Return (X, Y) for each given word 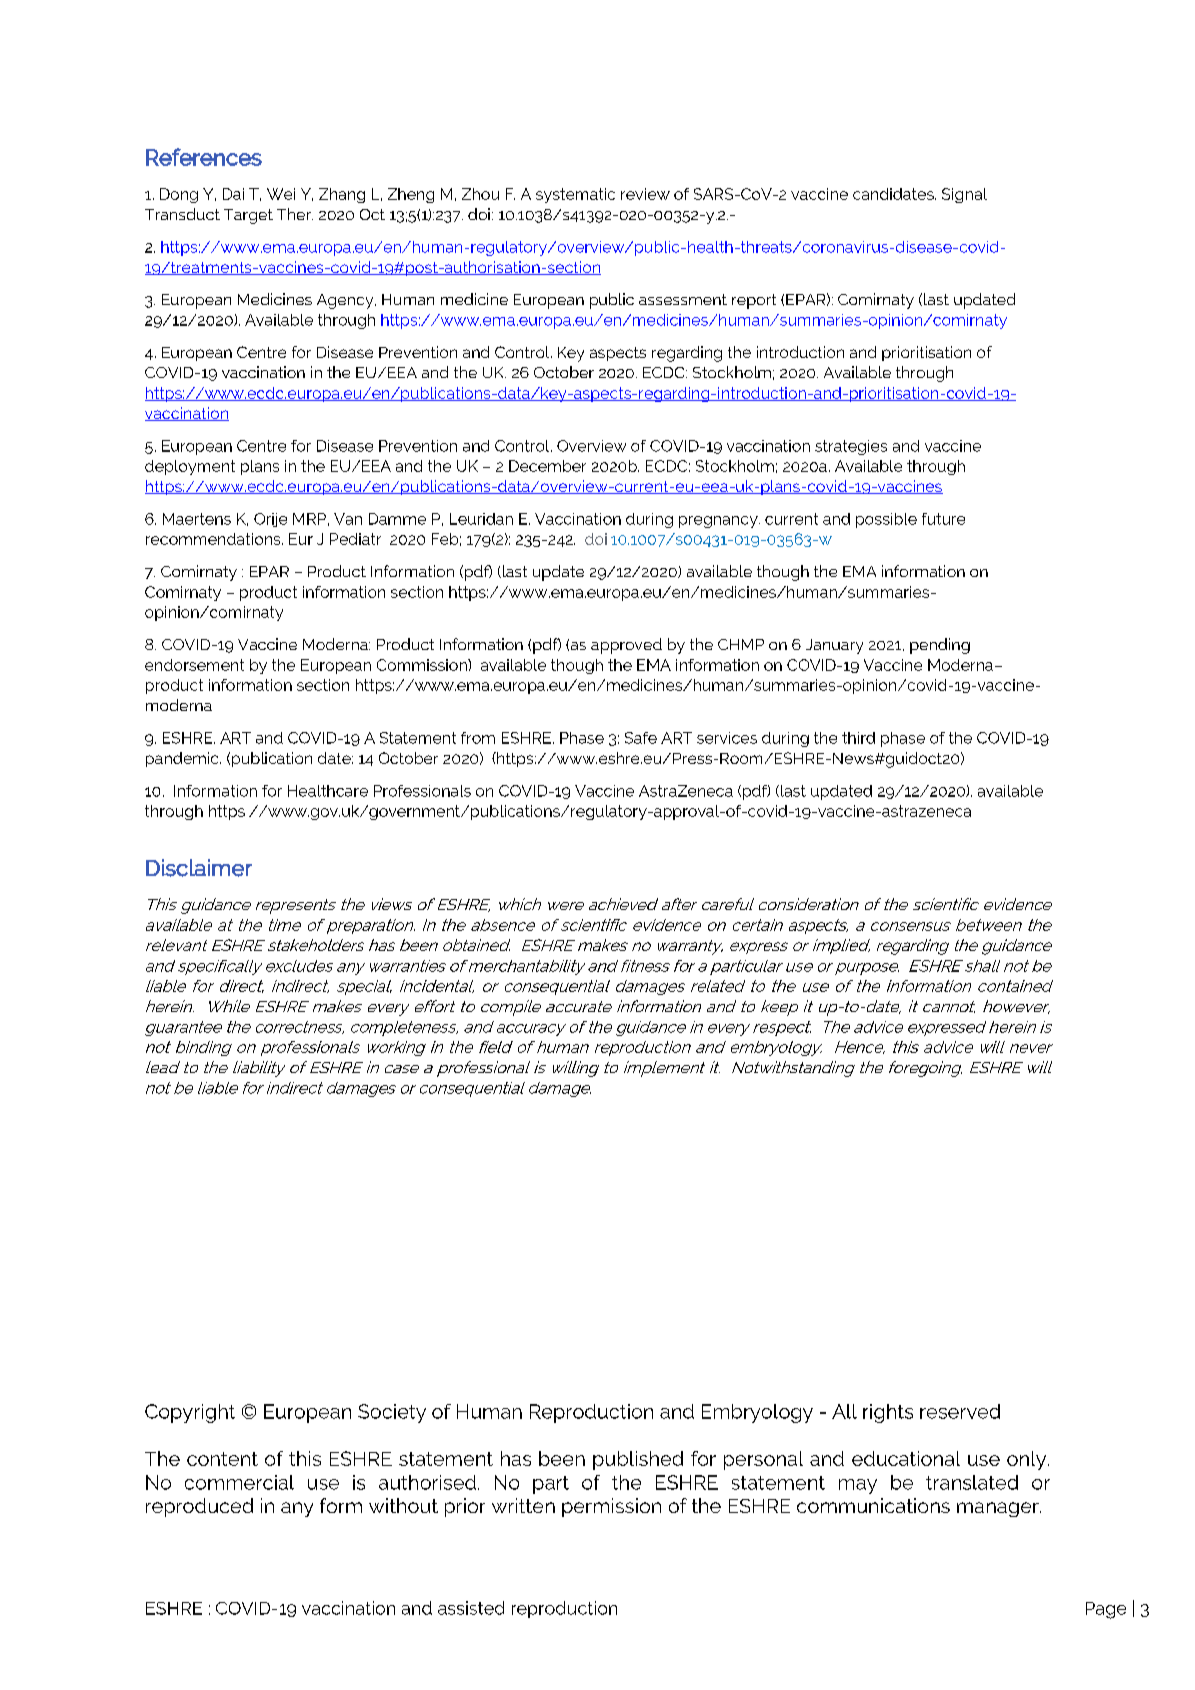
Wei (281, 194)
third (858, 738)
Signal (964, 195)
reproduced (199, 1507)
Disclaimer (199, 868)
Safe (641, 738)
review (645, 194)
